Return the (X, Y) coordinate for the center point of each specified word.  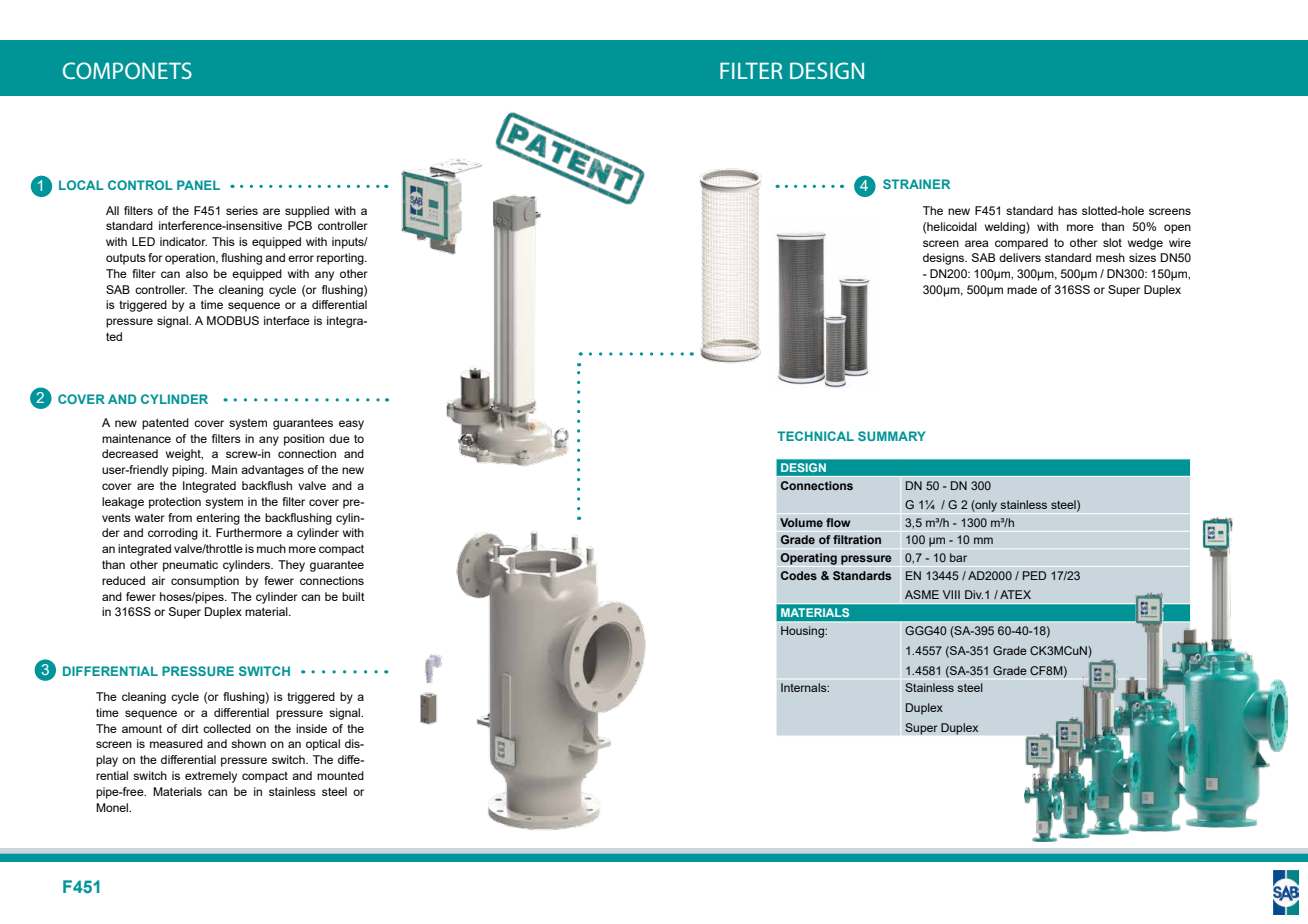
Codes (799, 575)
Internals (805, 687)
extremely (211, 777)
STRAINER (916, 184)
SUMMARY (892, 436)
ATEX (1015, 594)
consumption (205, 582)
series (242, 210)
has (1067, 210)
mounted (340, 775)
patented (165, 424)
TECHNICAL (815, 436)
